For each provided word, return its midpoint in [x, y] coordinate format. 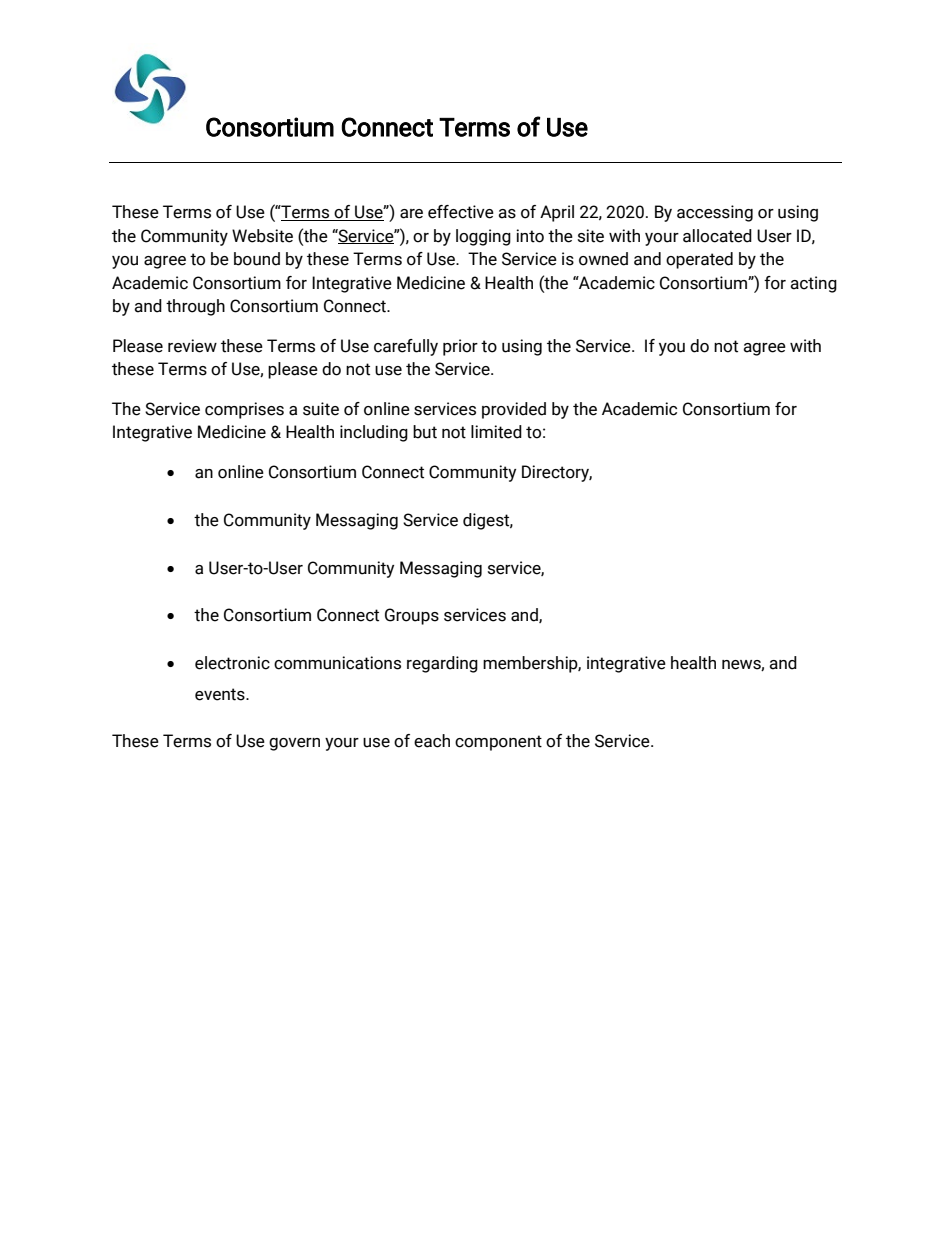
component [498, 743]
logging [483, 237]
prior [460, 347]
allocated [717, 236]
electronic [232, 663]
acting [813, 284]
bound [257, 259]
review [192, 346]
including [374, 433]
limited [496, 432]
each [432, 741]
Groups [412, 616]
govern [294, 744]
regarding [442, 664]
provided [514, 410]
